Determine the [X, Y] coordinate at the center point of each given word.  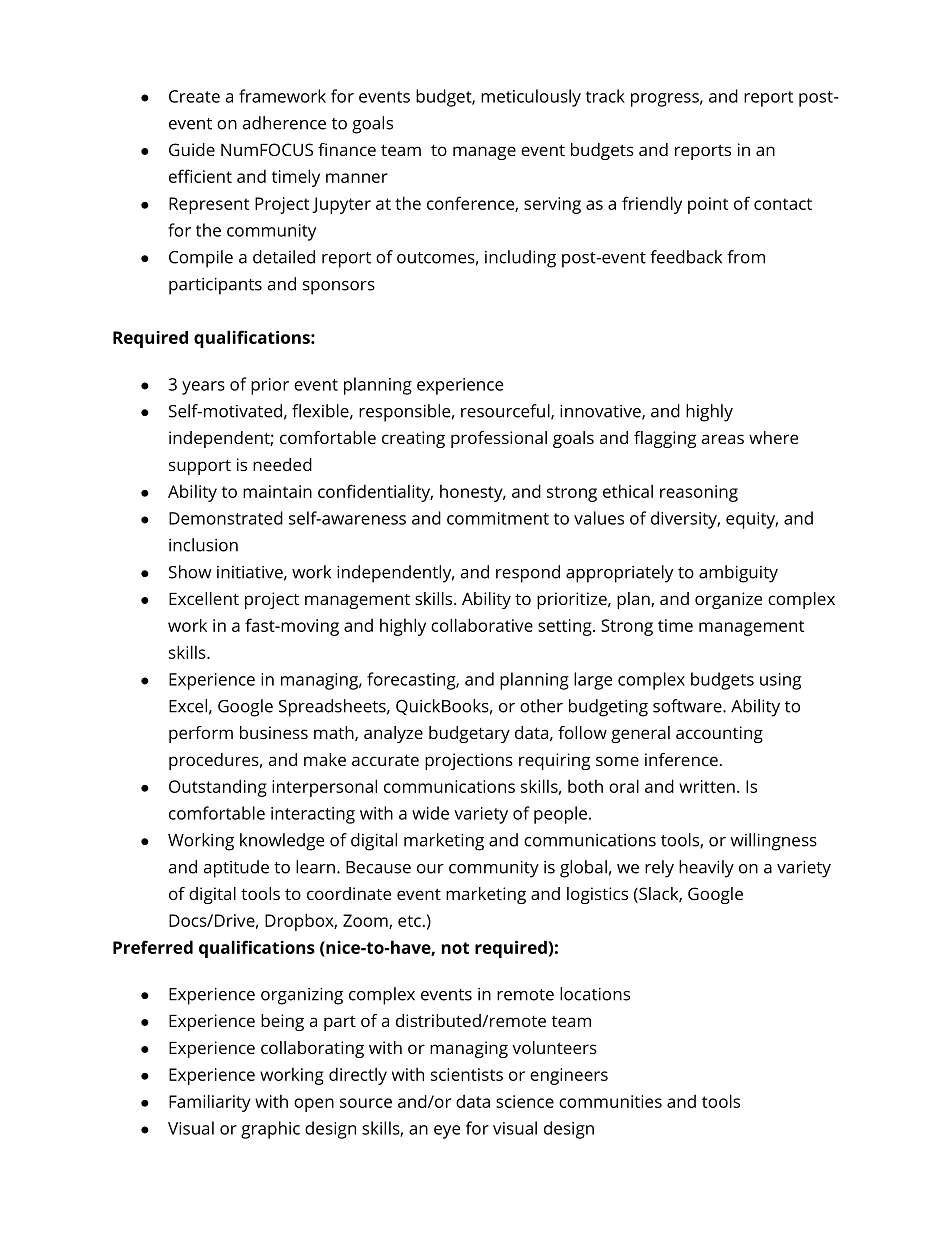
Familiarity [210, 1103]
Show [190, 572]
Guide [192, 149]
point [708, 205]
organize [728, 600]
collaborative [482, 625]
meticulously [531, 98]
